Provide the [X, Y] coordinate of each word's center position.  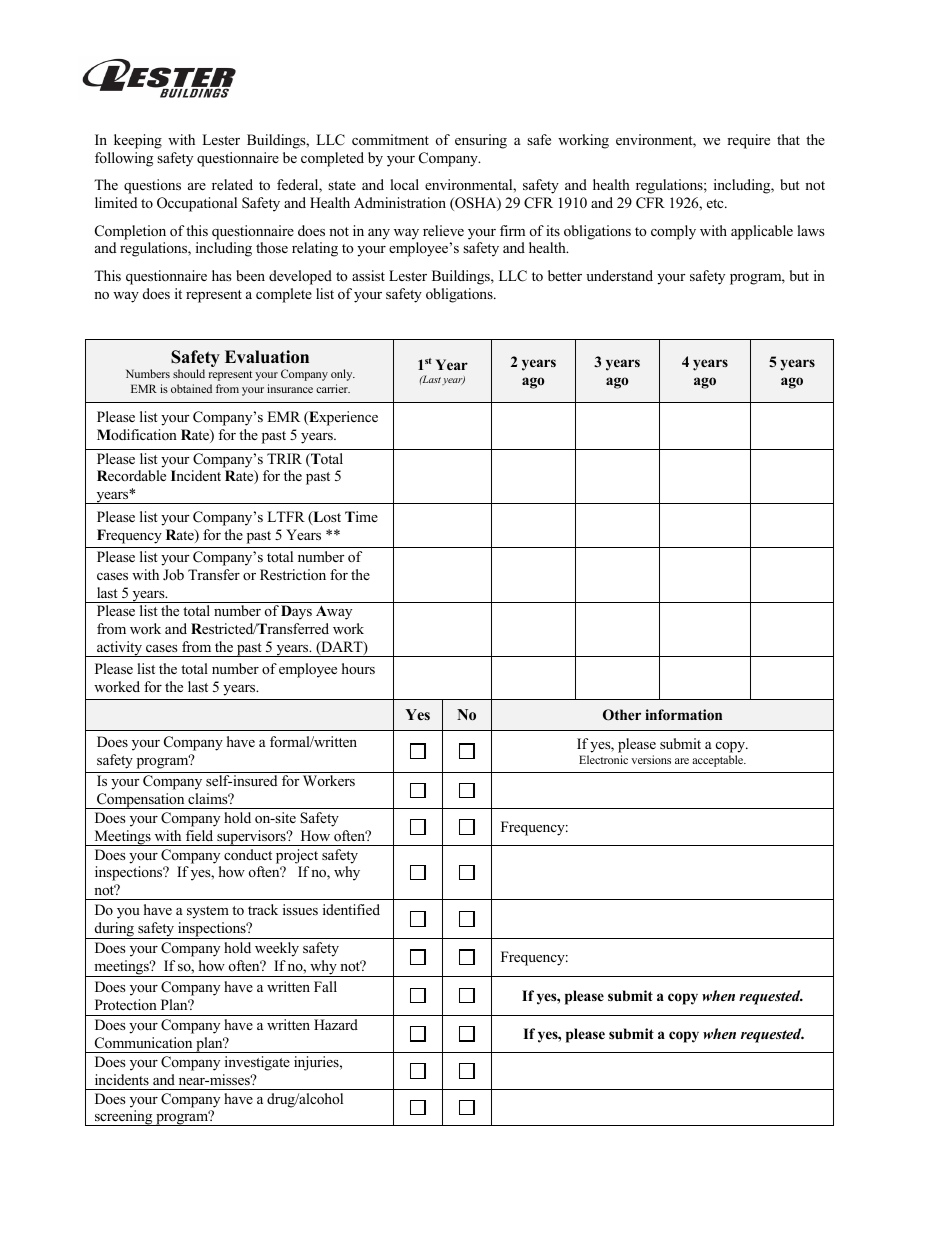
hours [358, 668]
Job [173, 574]
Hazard [336, 1024]
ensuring [481, 141]
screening [124, 1118]
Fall [325, 986]
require [748, 141]
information [683, 714]
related [232, 184]
